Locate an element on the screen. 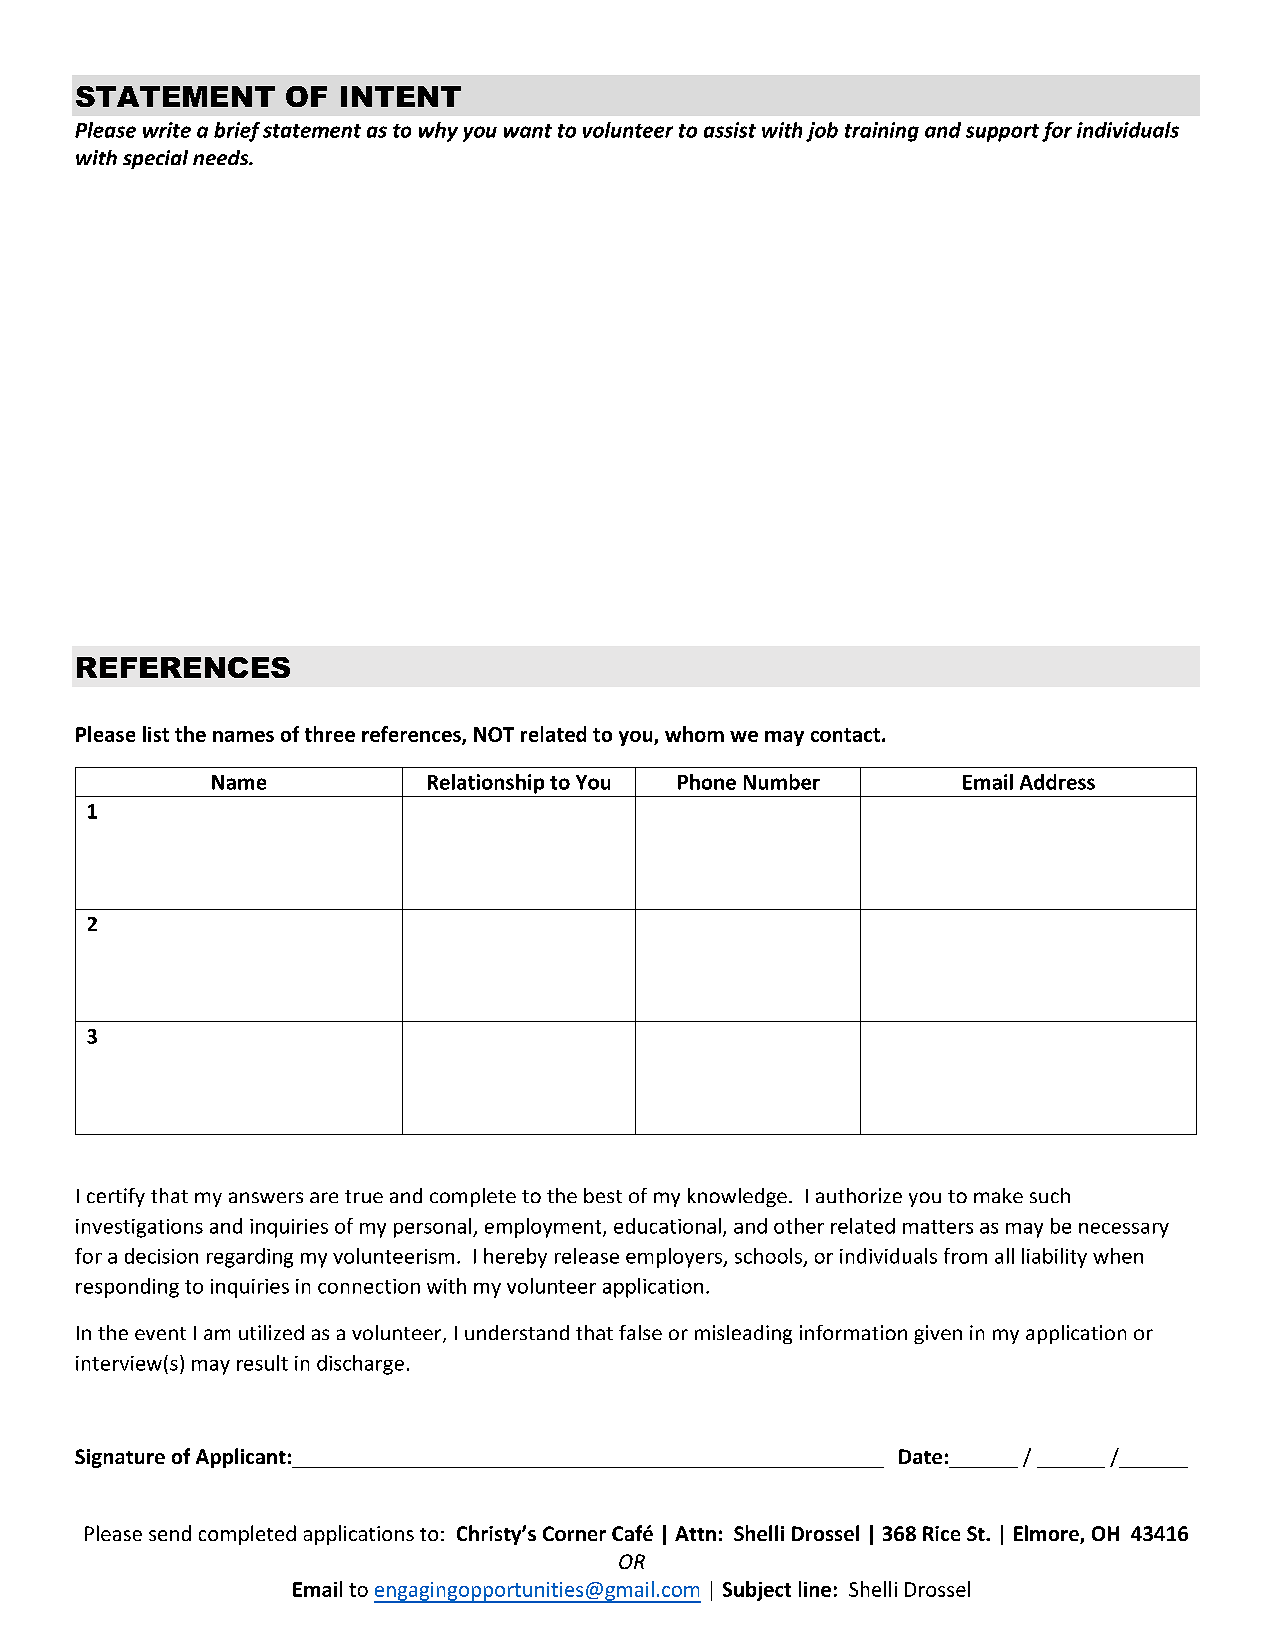 The width and height of the screenshot is (1272, 1646). Address is located at coordinates (1057, 782).
